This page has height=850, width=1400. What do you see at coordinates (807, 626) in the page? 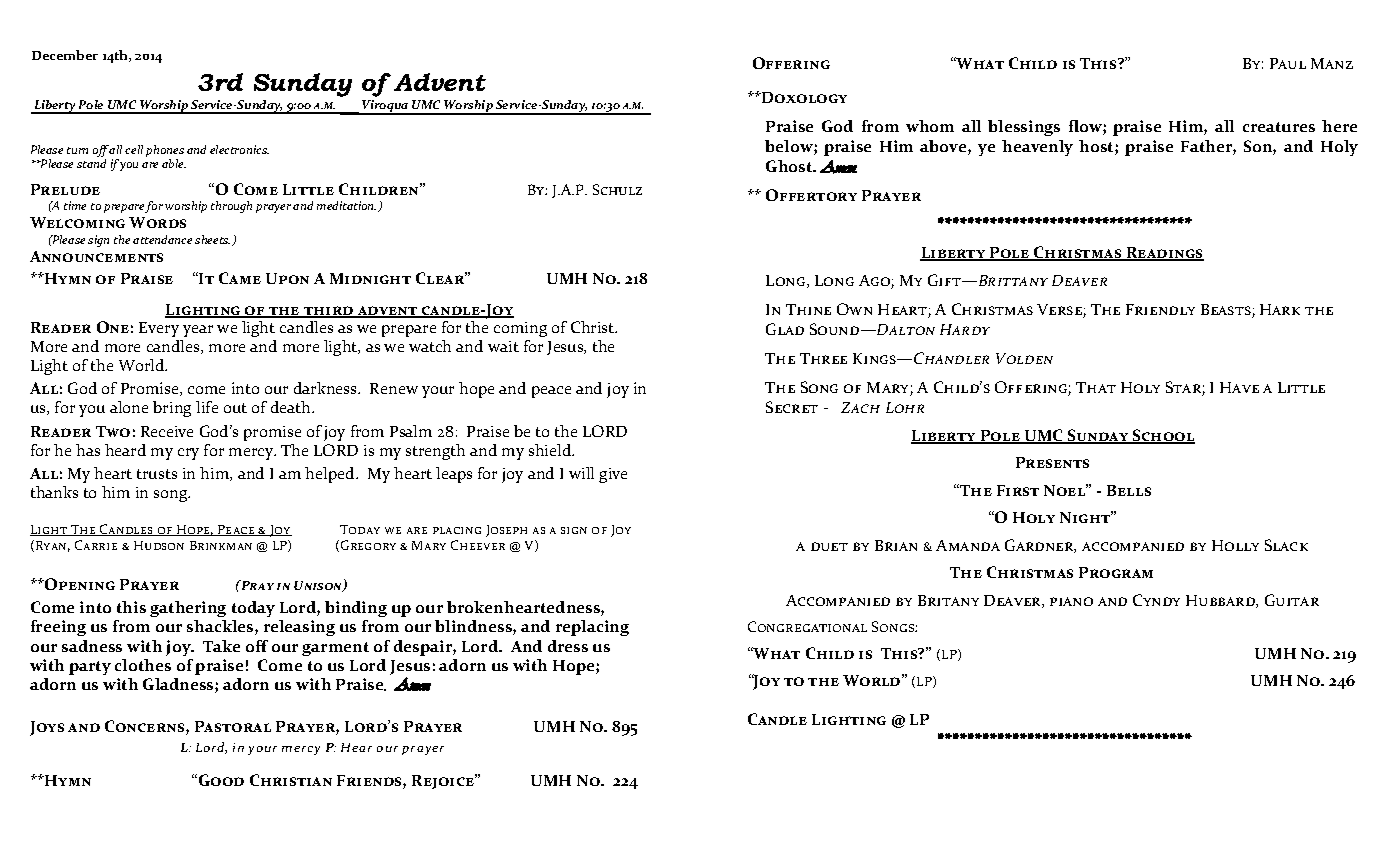
I see `Congregational` at bounding box center [807, 626].
